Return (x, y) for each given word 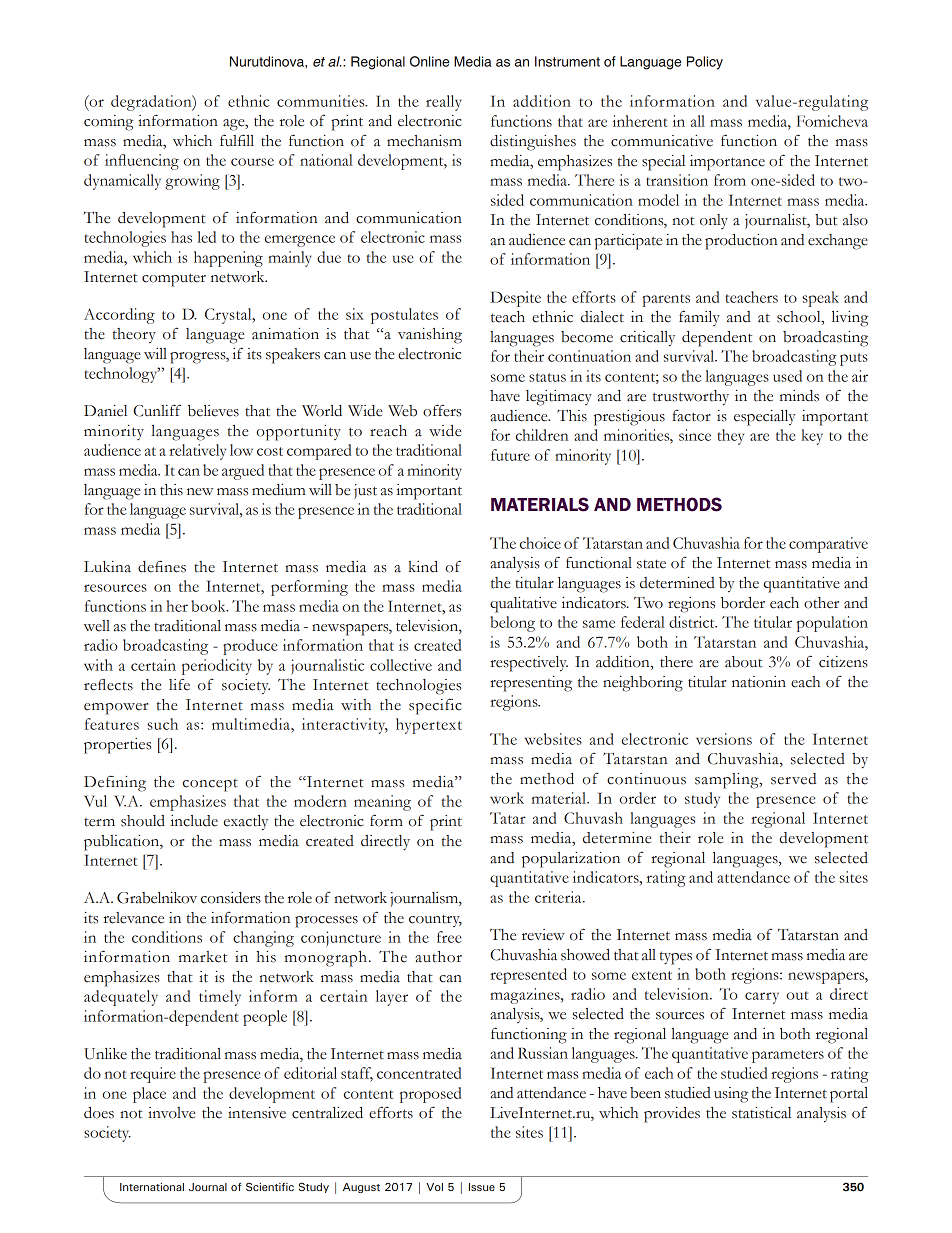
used (787, 376)
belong (512, 624)
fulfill (237, 140)
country (435, 921)
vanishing (430, 336)
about (744, 662)
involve (171, 1113)
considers (231, 898)
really (443, 103)
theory (134, 335)
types (676, 958)
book (209, 606)
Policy (705, 63)
